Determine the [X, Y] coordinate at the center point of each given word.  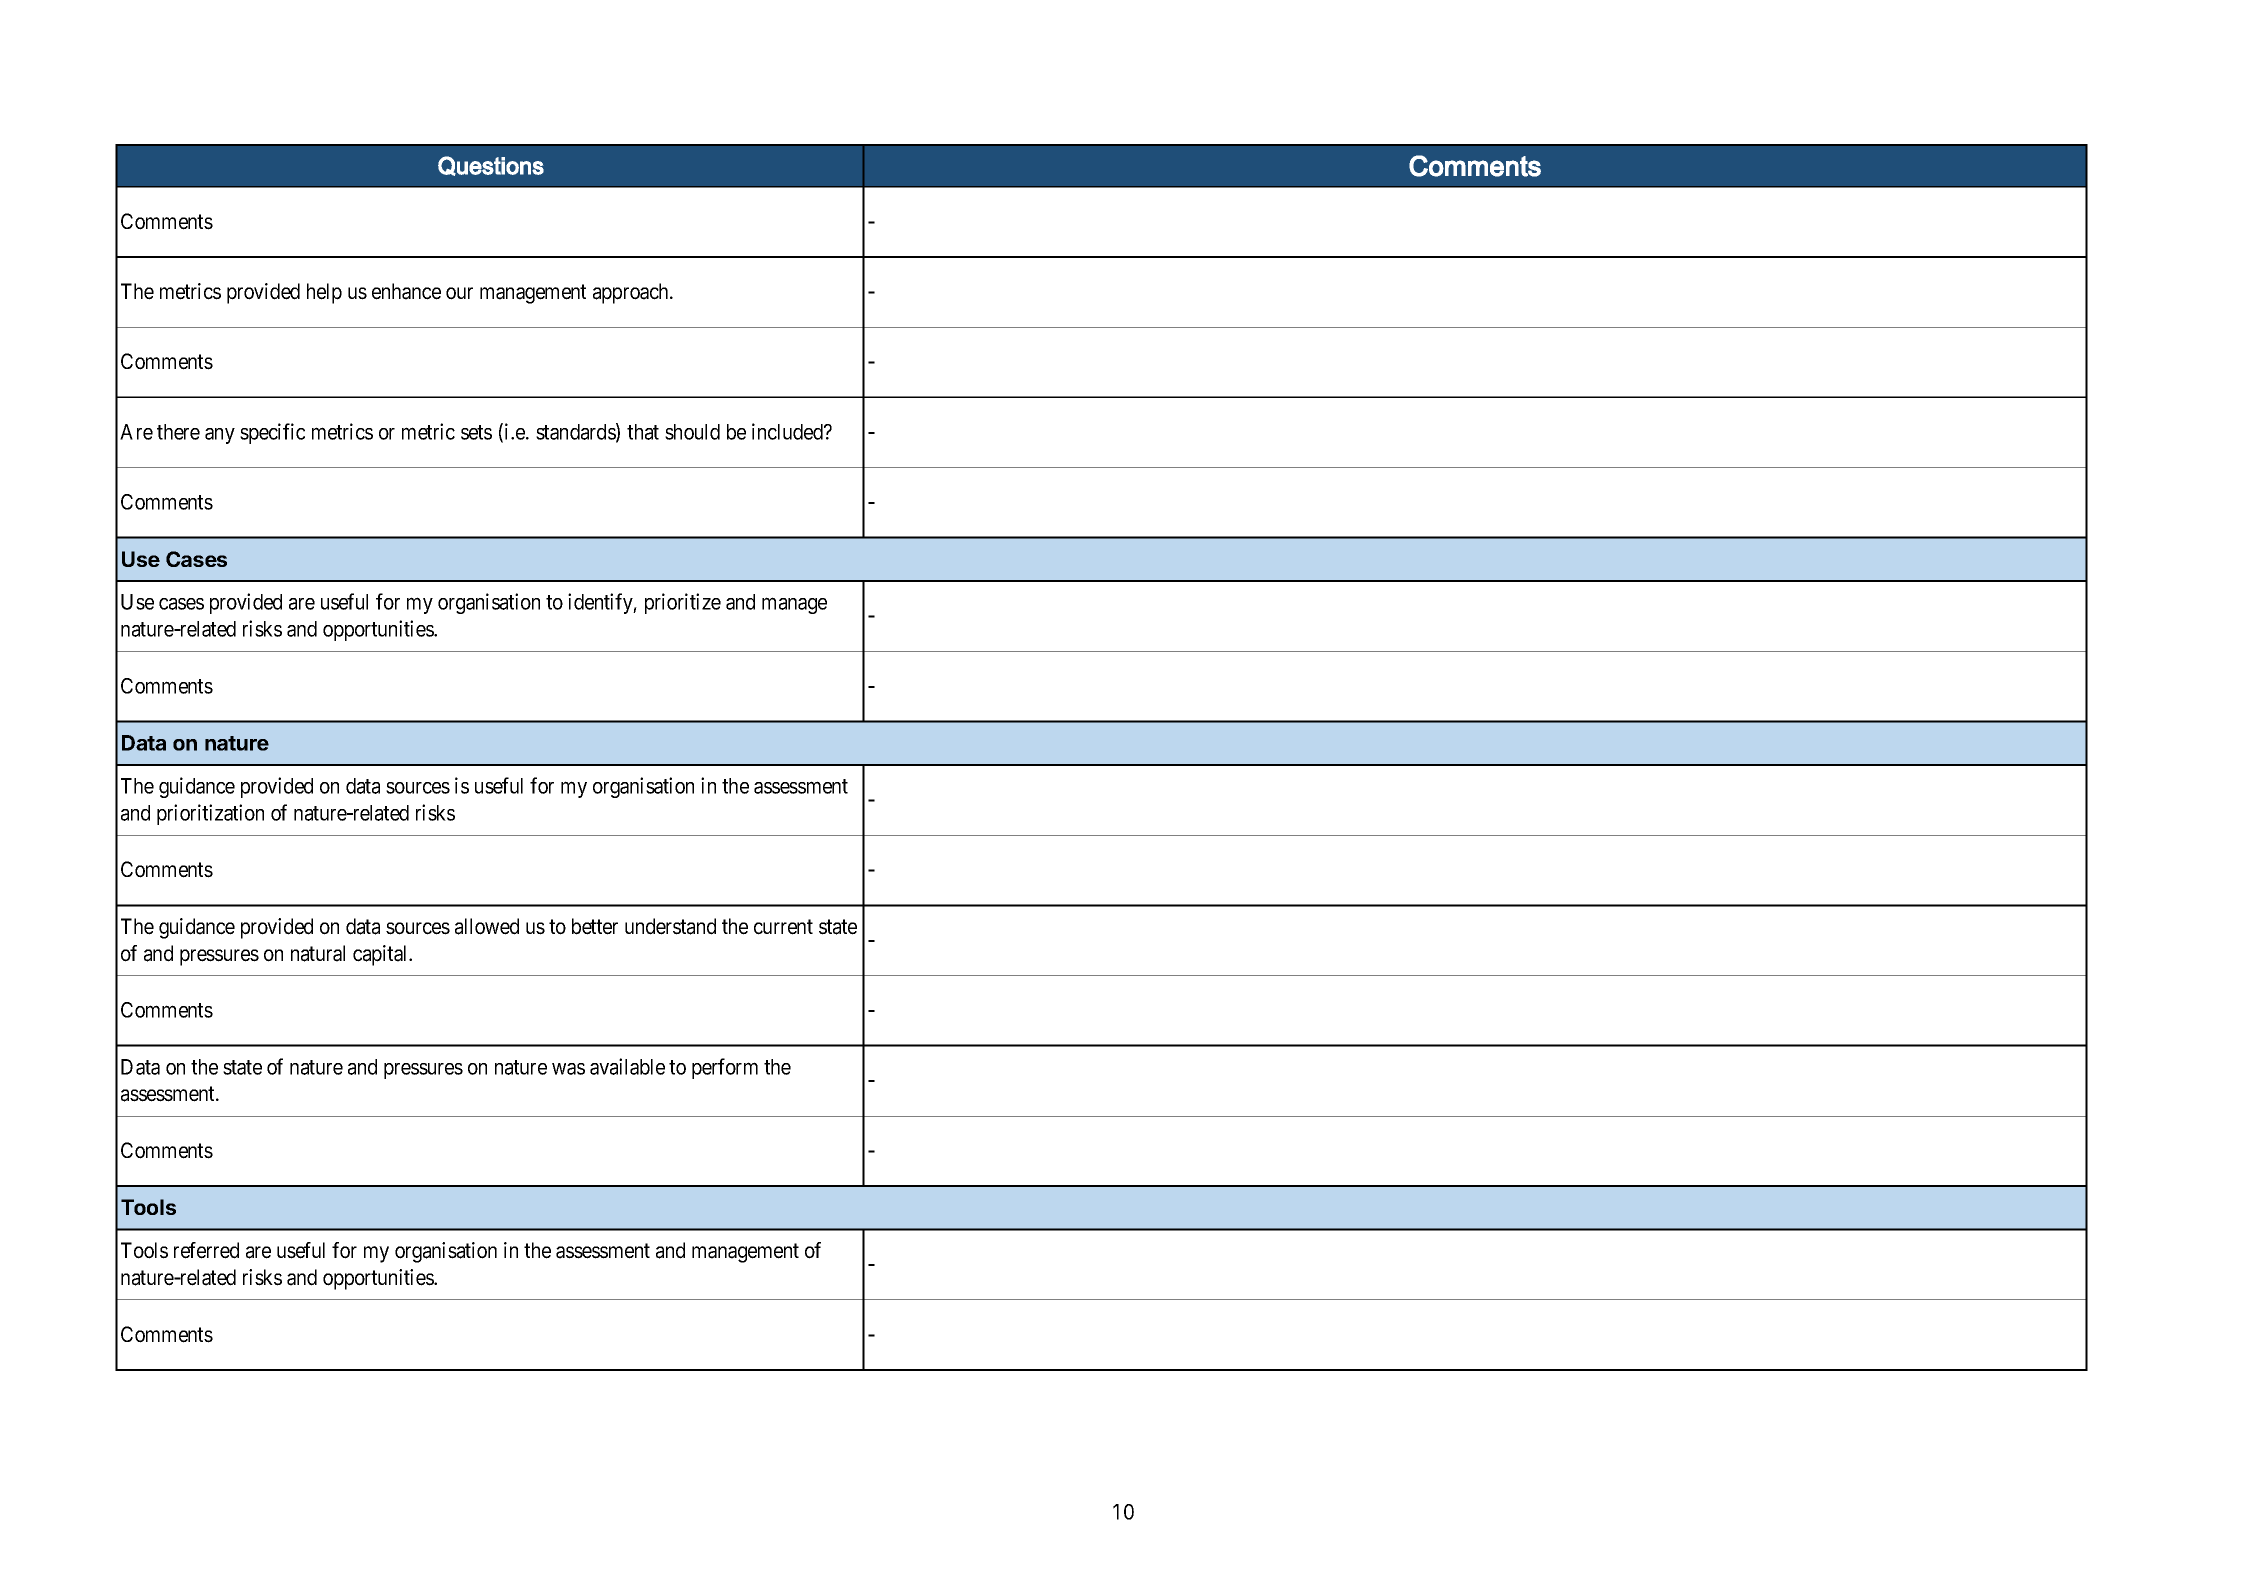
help [324, 293]
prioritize [683, 603]
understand [670, 926]
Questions [491, 166]
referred [206, 1250]
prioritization [210, 814]
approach [632, 293]
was [568, 1069]
